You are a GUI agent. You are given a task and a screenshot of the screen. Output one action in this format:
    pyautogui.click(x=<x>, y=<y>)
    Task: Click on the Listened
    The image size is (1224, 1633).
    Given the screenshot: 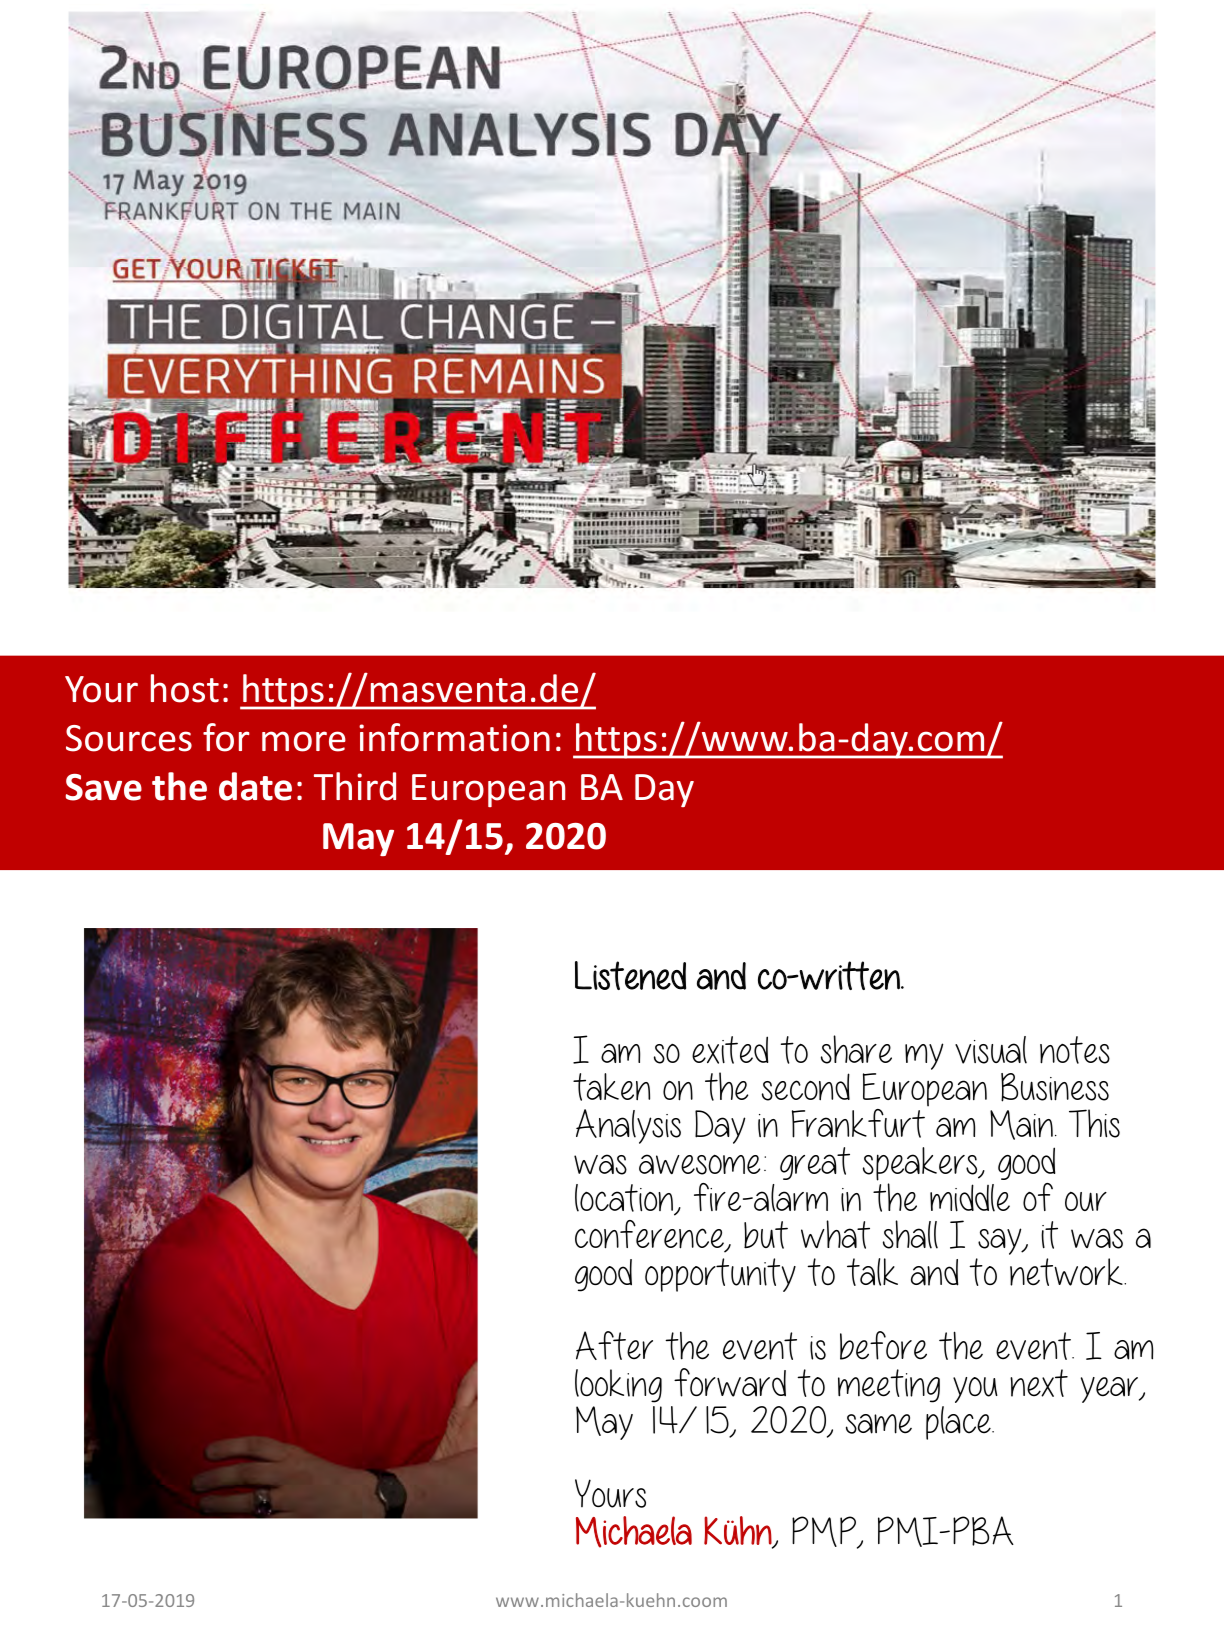 What is the action you would take?
    pyautogui.click(x=630, y=975)
